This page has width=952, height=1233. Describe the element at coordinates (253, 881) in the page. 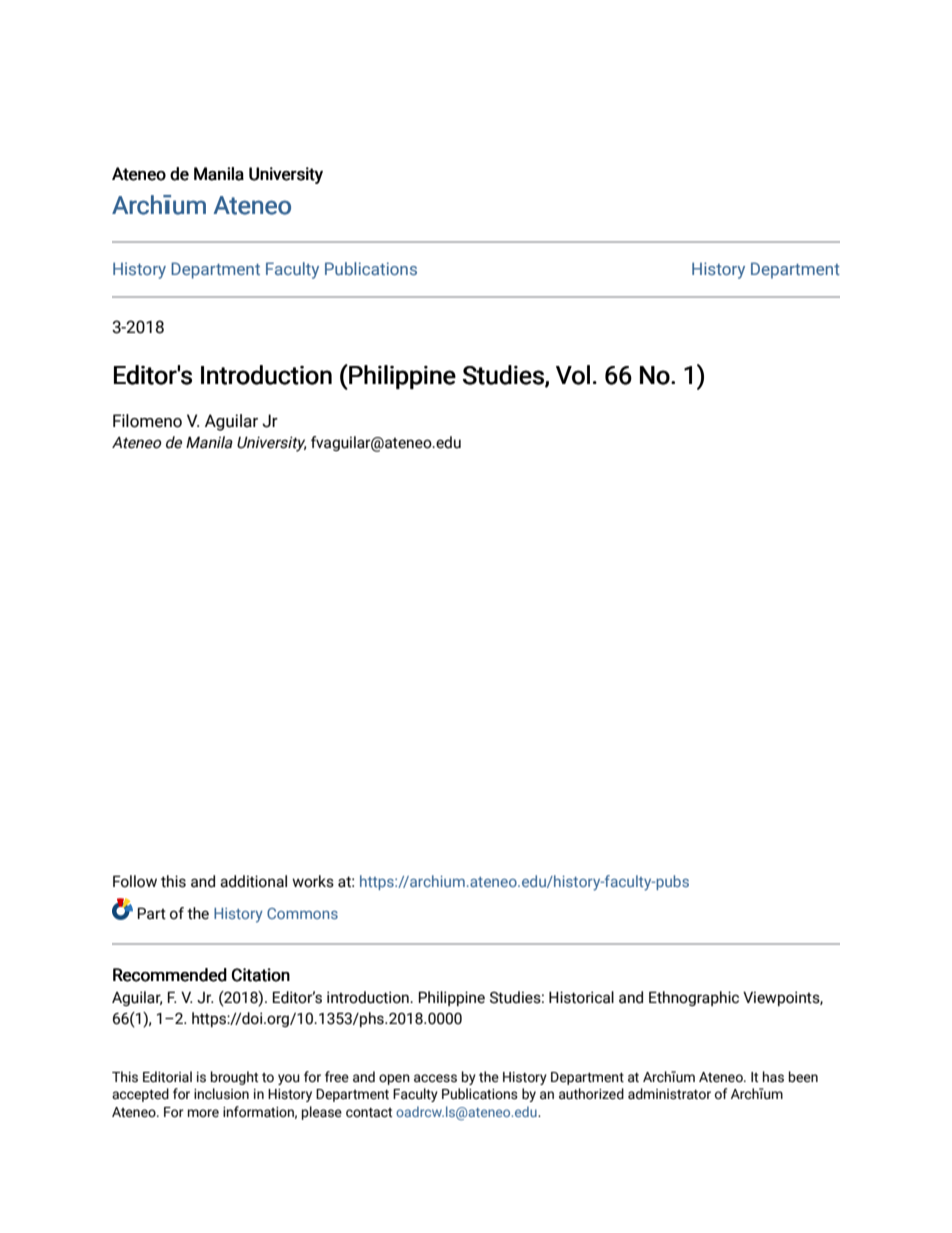

I see `additional` at that location.
